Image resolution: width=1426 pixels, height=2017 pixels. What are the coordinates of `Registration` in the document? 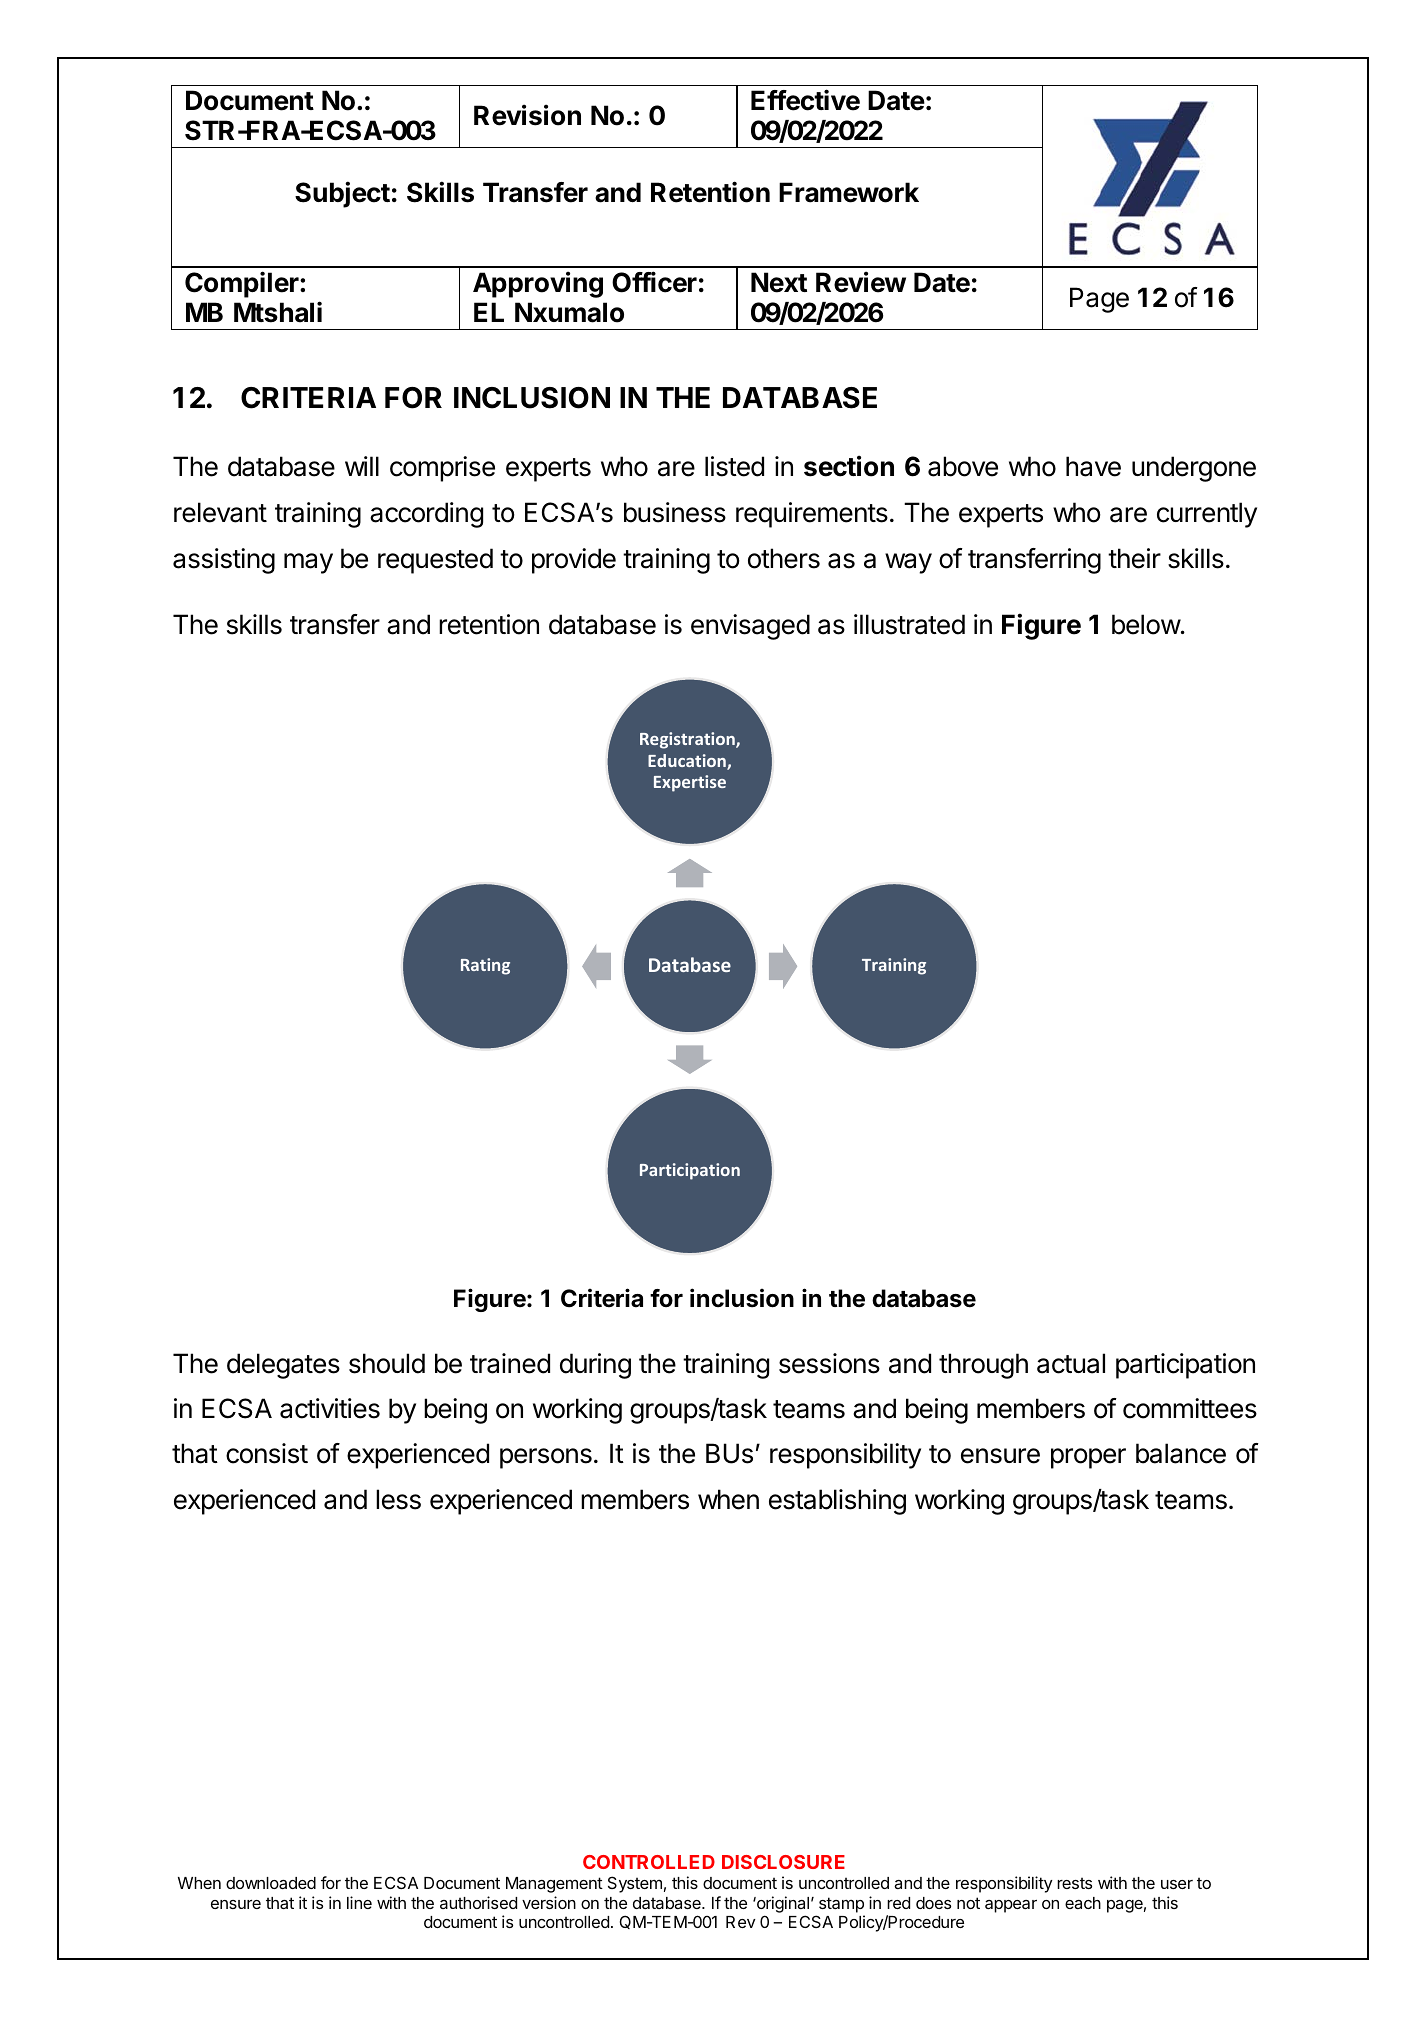 It's located at (688, 740).
